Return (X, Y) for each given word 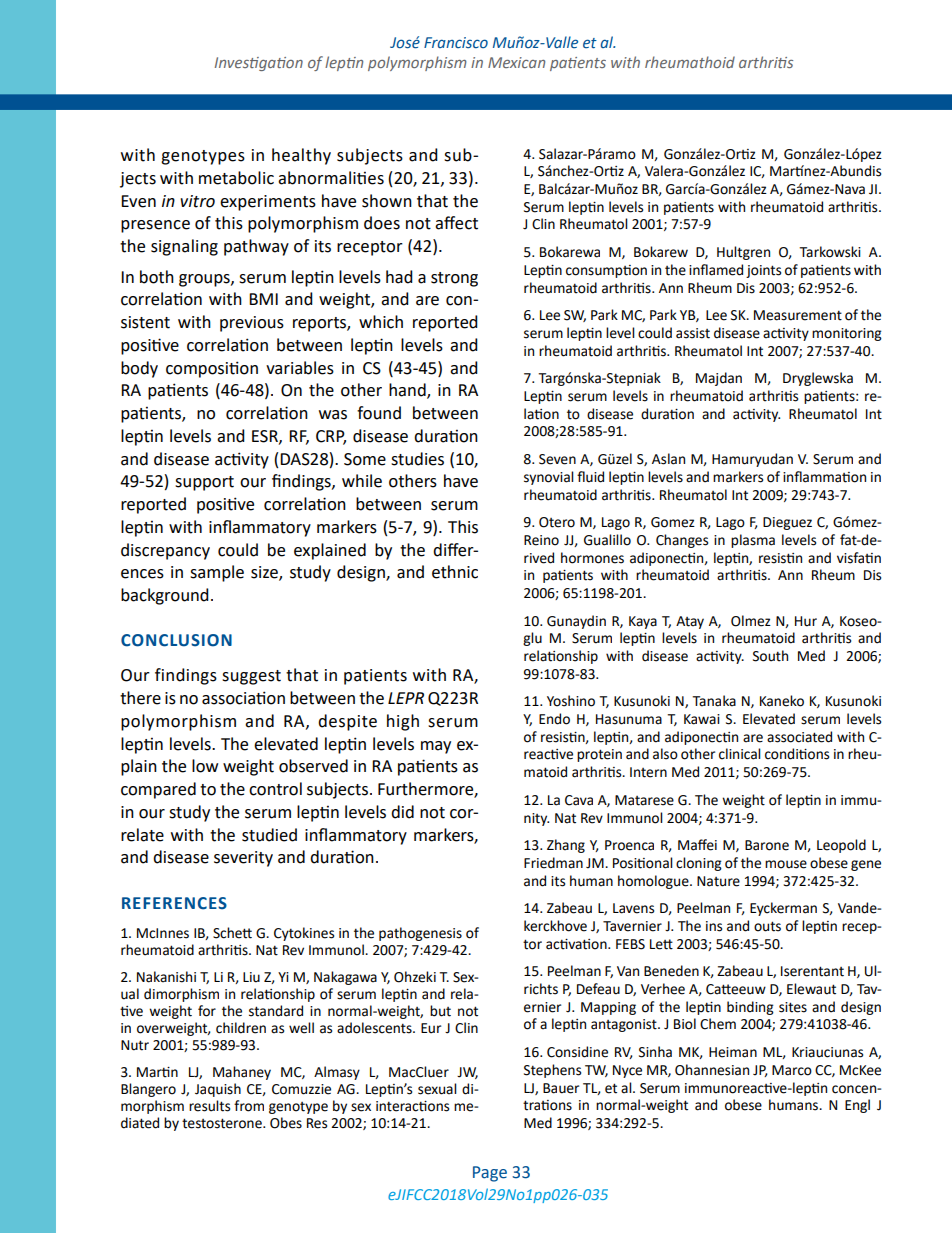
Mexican (516, 62)
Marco (792, 1070)
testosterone (223, 1123)
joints (763, 271)
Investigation (259, 64)
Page (490, 1174)
